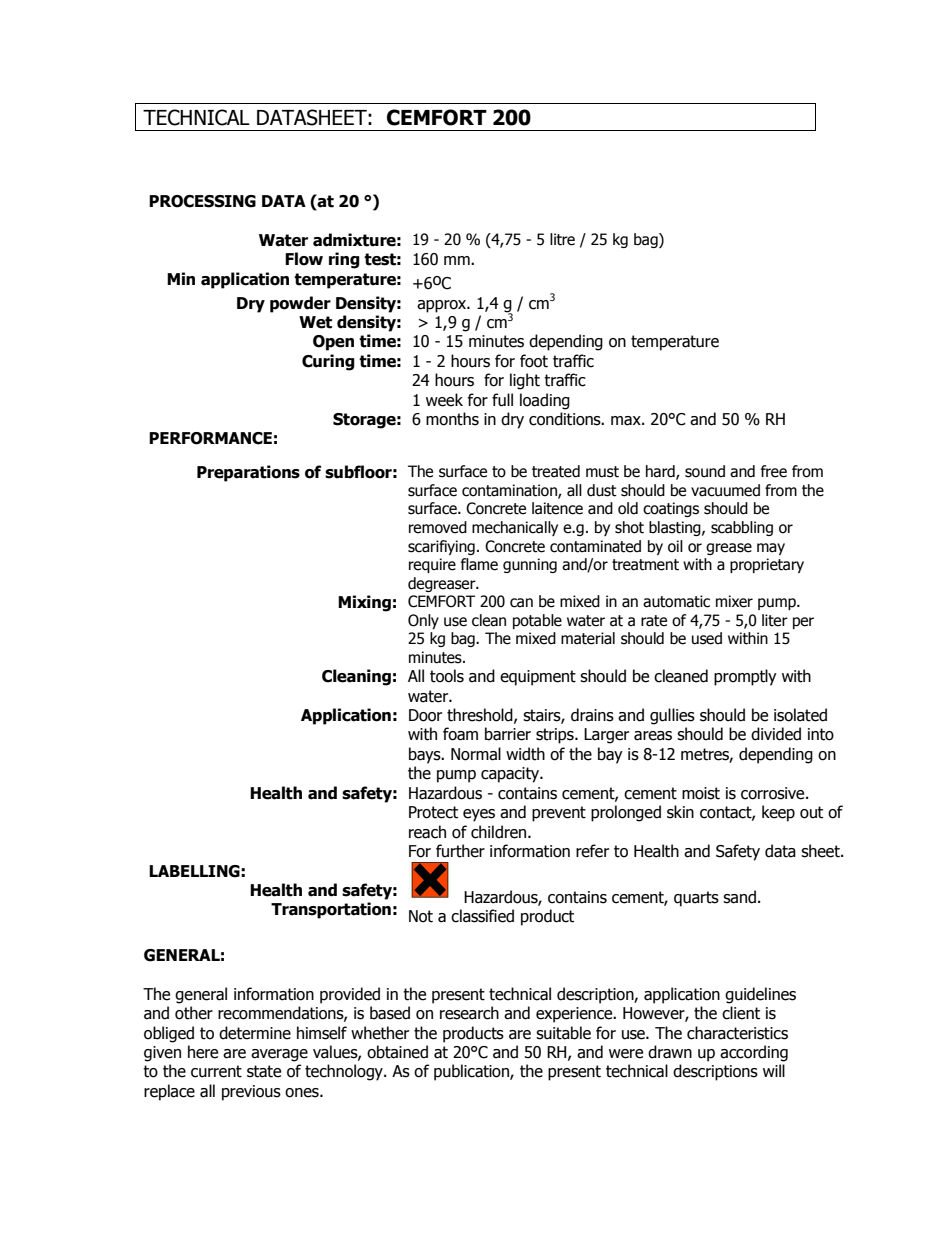 The width and height of the image is (952, 1233). What do you see at coordinates (707, 638) in the image?
I see `used` at bounding box center [707, 638].
